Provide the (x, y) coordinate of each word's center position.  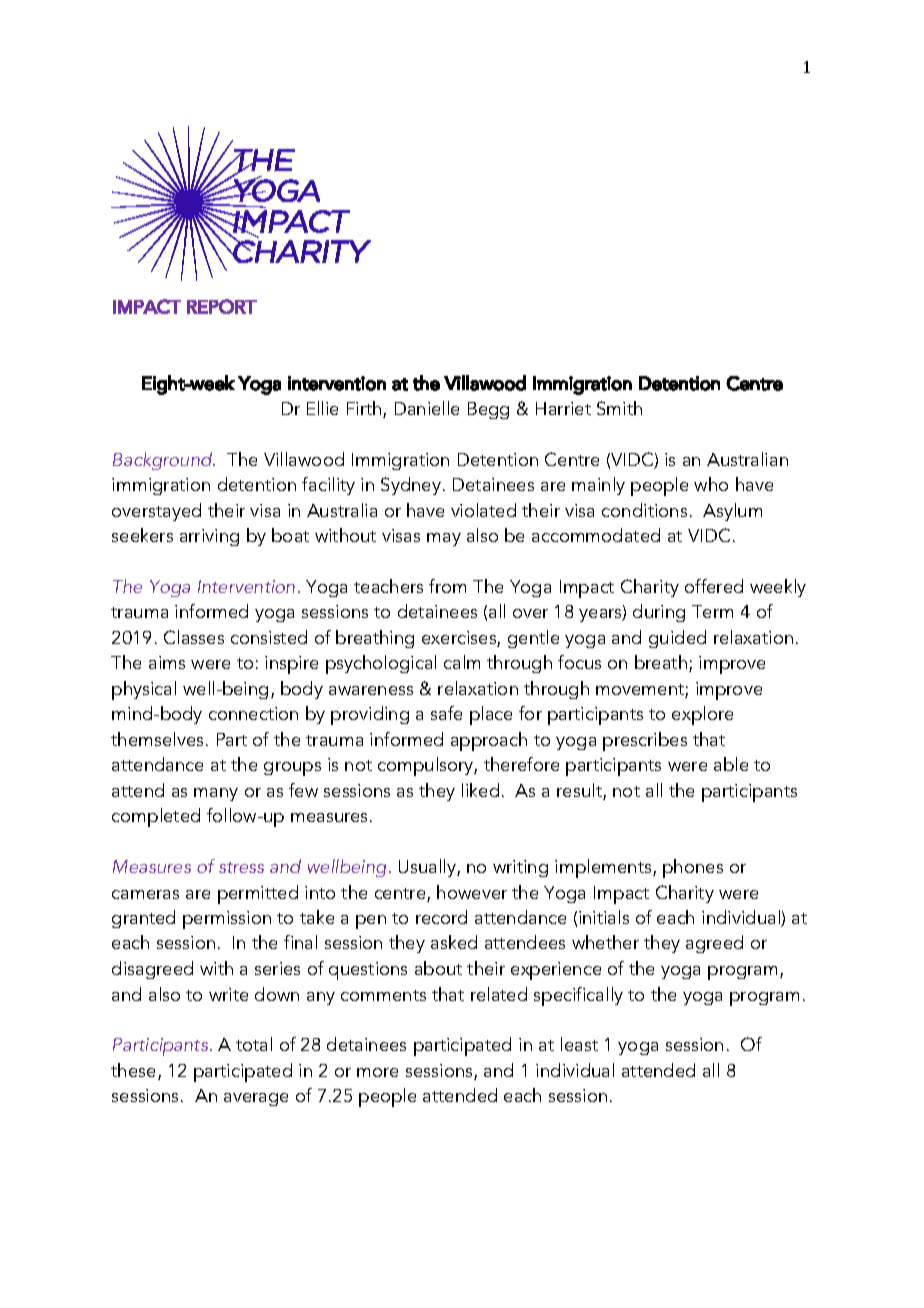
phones (693, 868)
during (659, 613)
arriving (209, 537)
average (256, 1099)
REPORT (222, 306)
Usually (428, 868)
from (447, 586)
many (216, 794)
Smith (619, 408)
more (377, 1072)
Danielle (427, 408)
